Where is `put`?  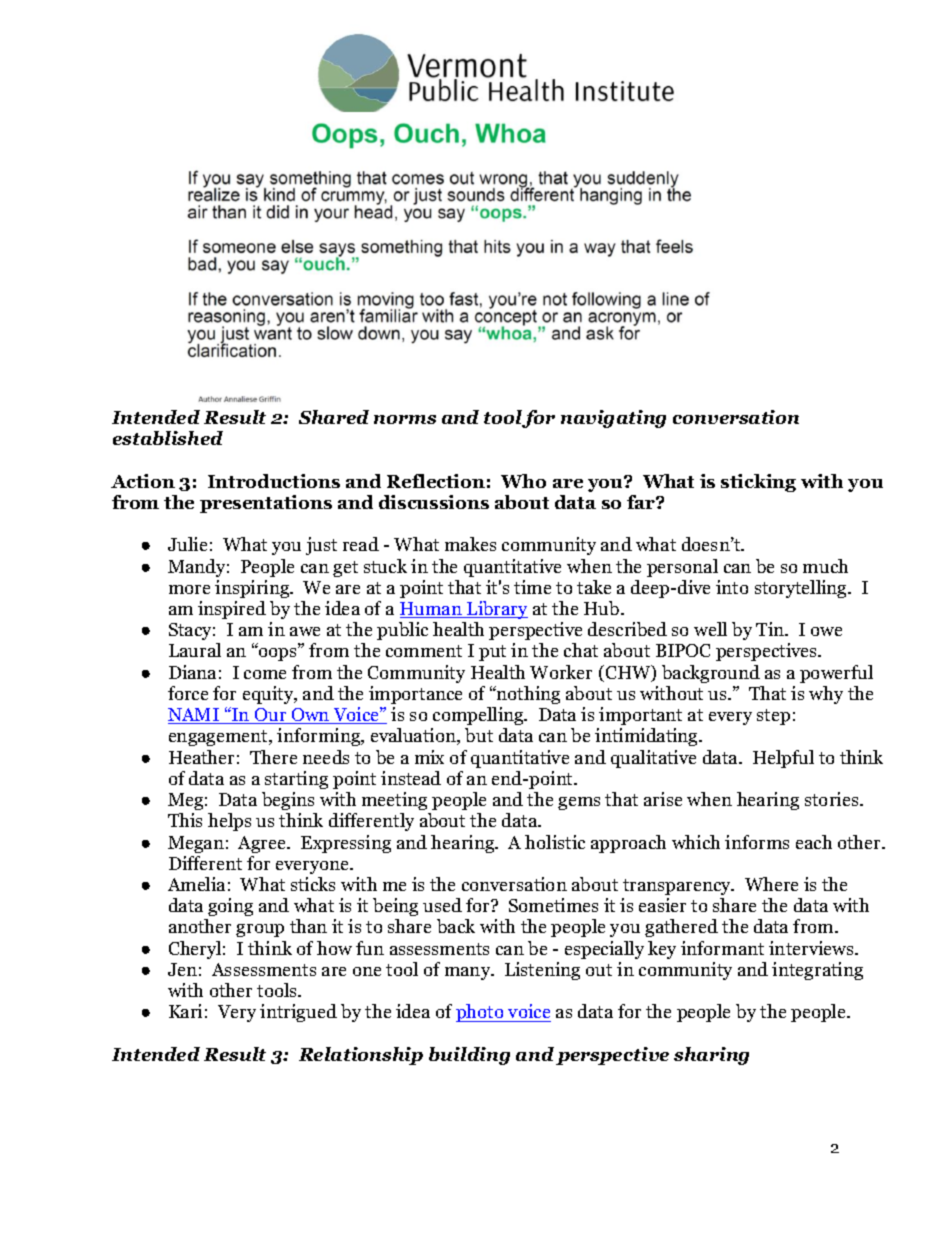
put is located at coordinates (492, 653).
